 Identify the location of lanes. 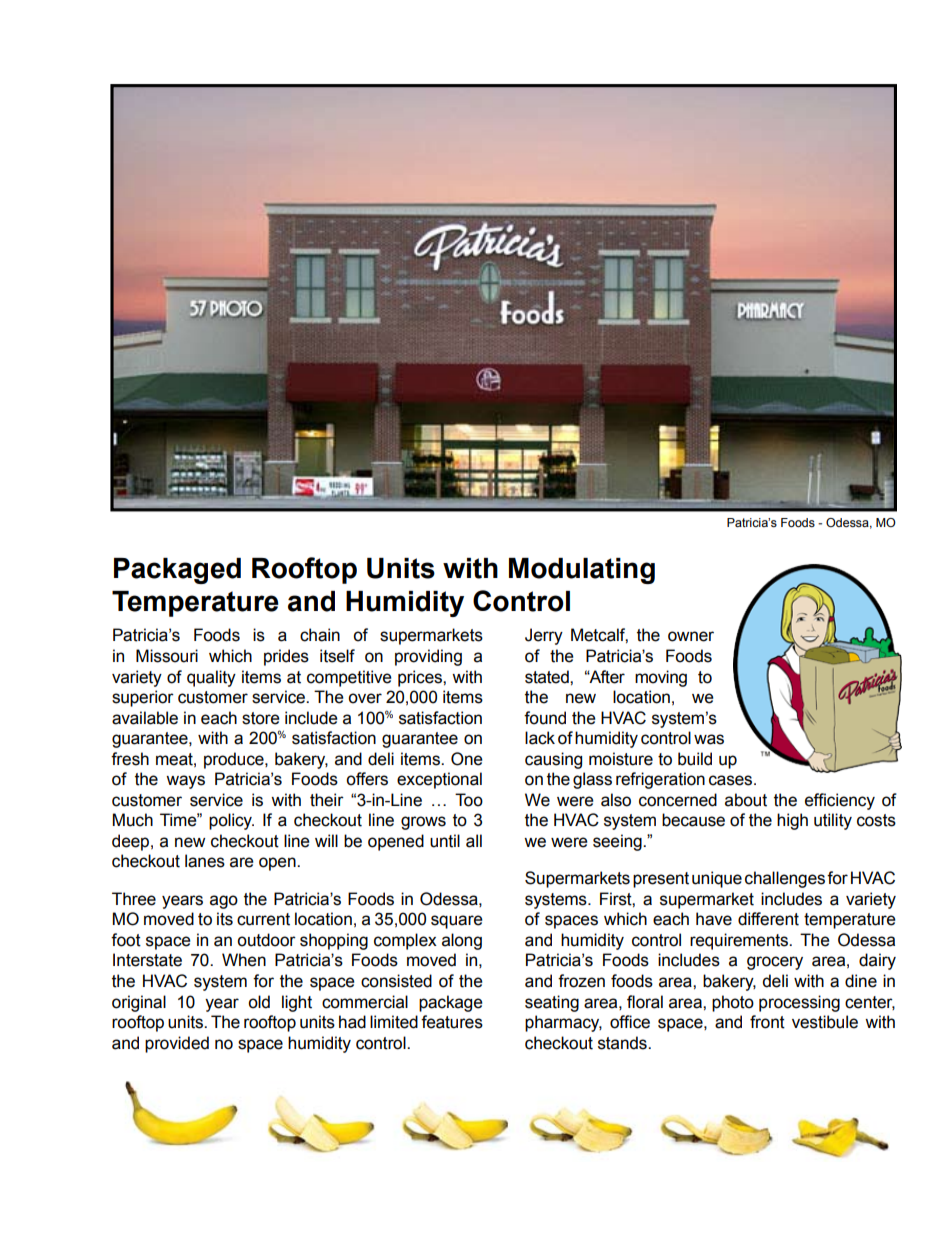
(205, 861).
